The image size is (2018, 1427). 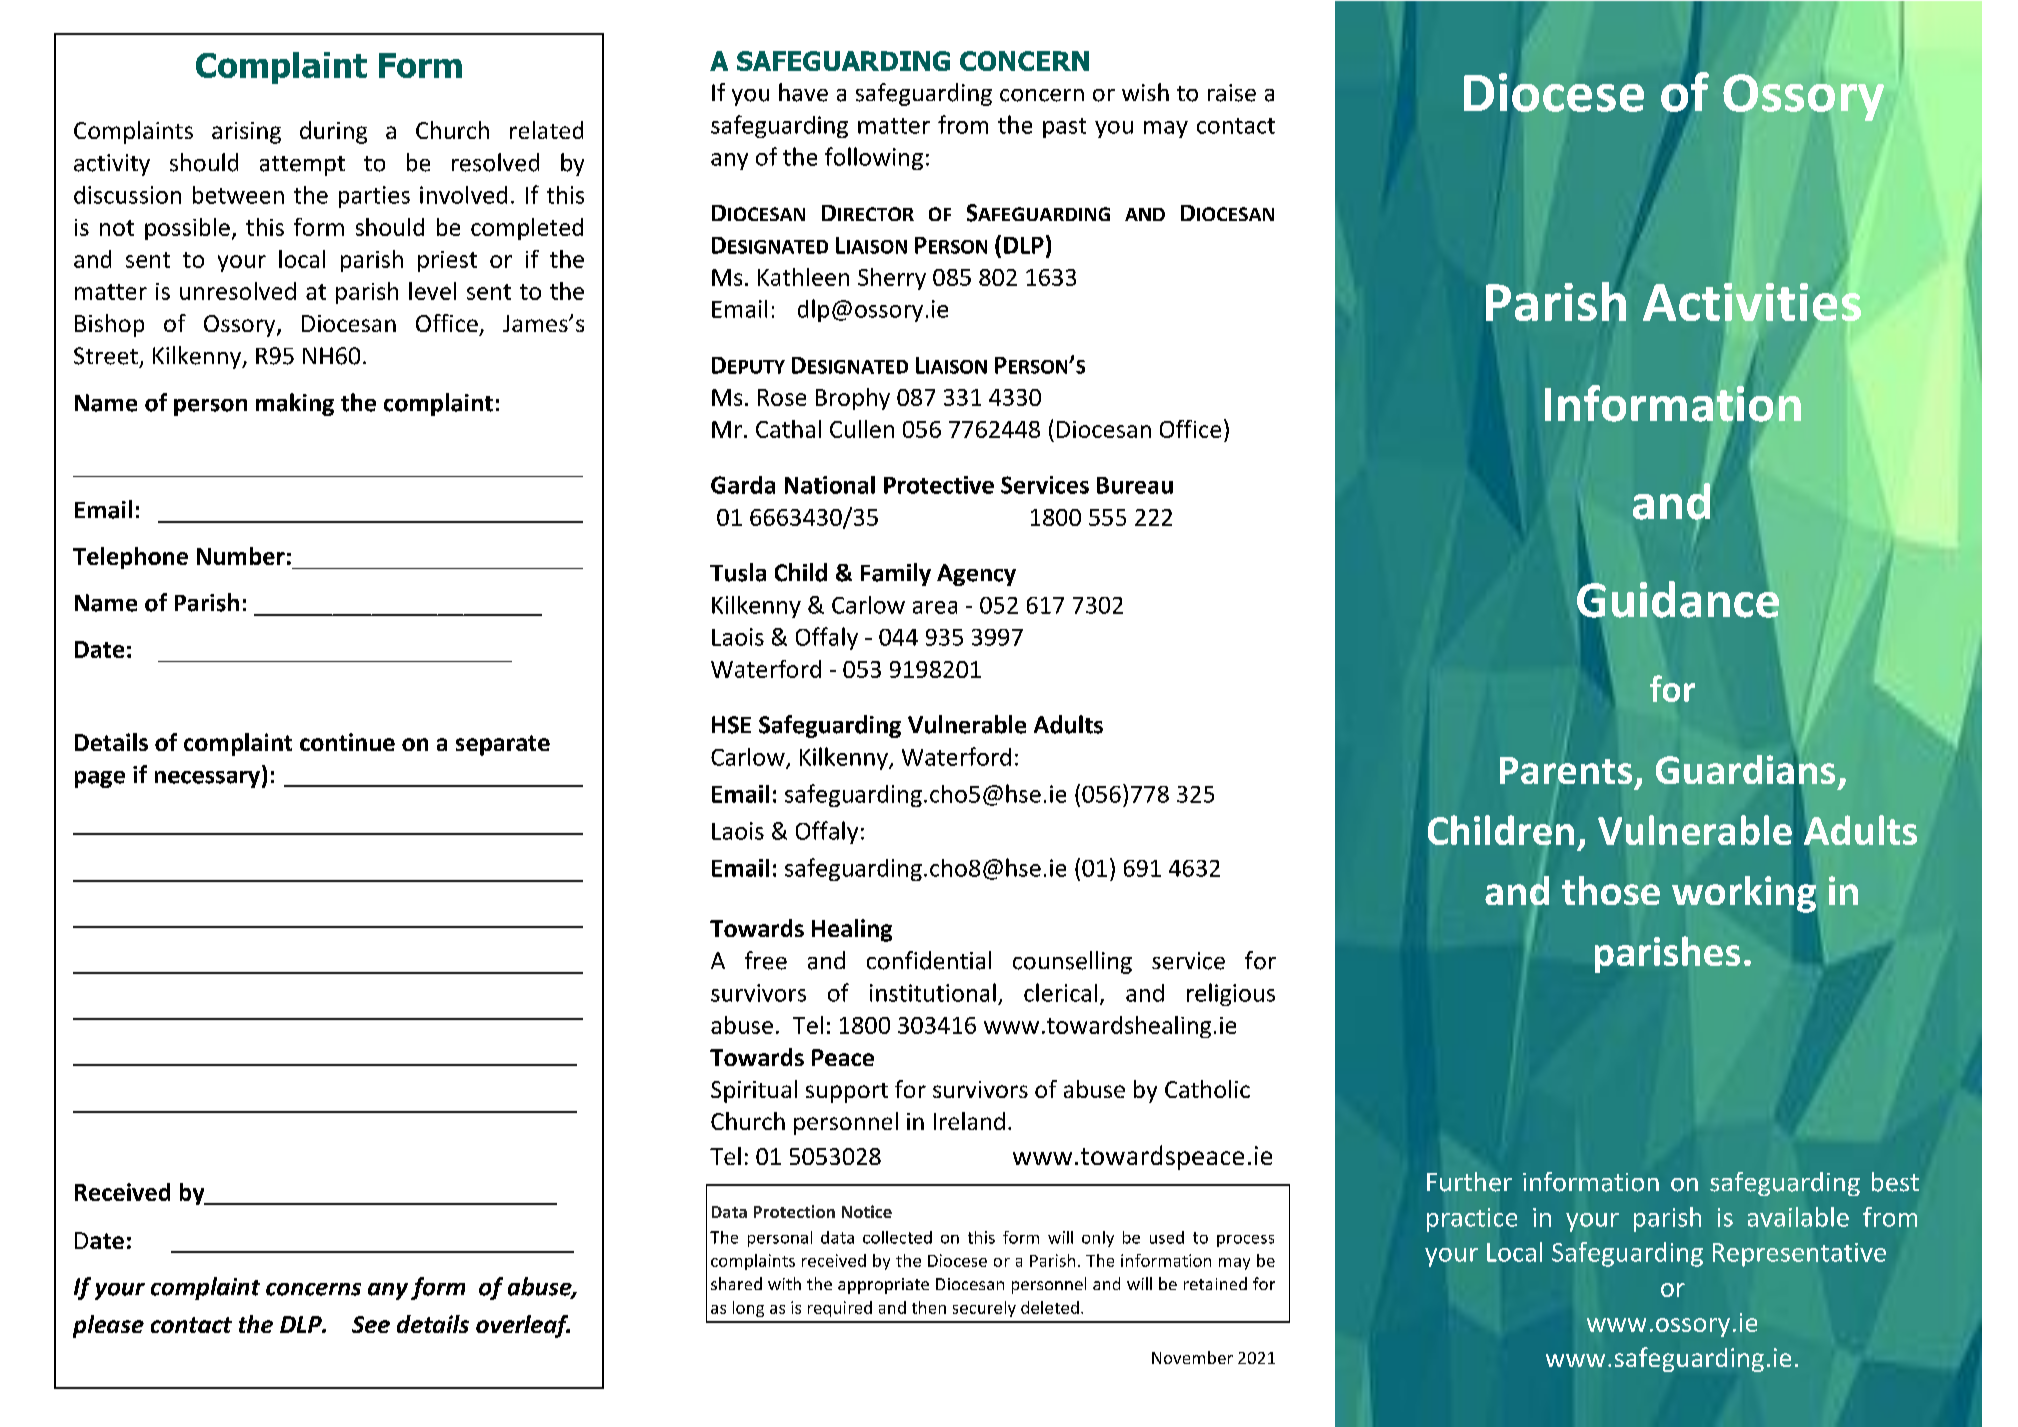 What do you see at coordinates (295, 404) in the page?
I see `making` at bounding box center [295, 404].
